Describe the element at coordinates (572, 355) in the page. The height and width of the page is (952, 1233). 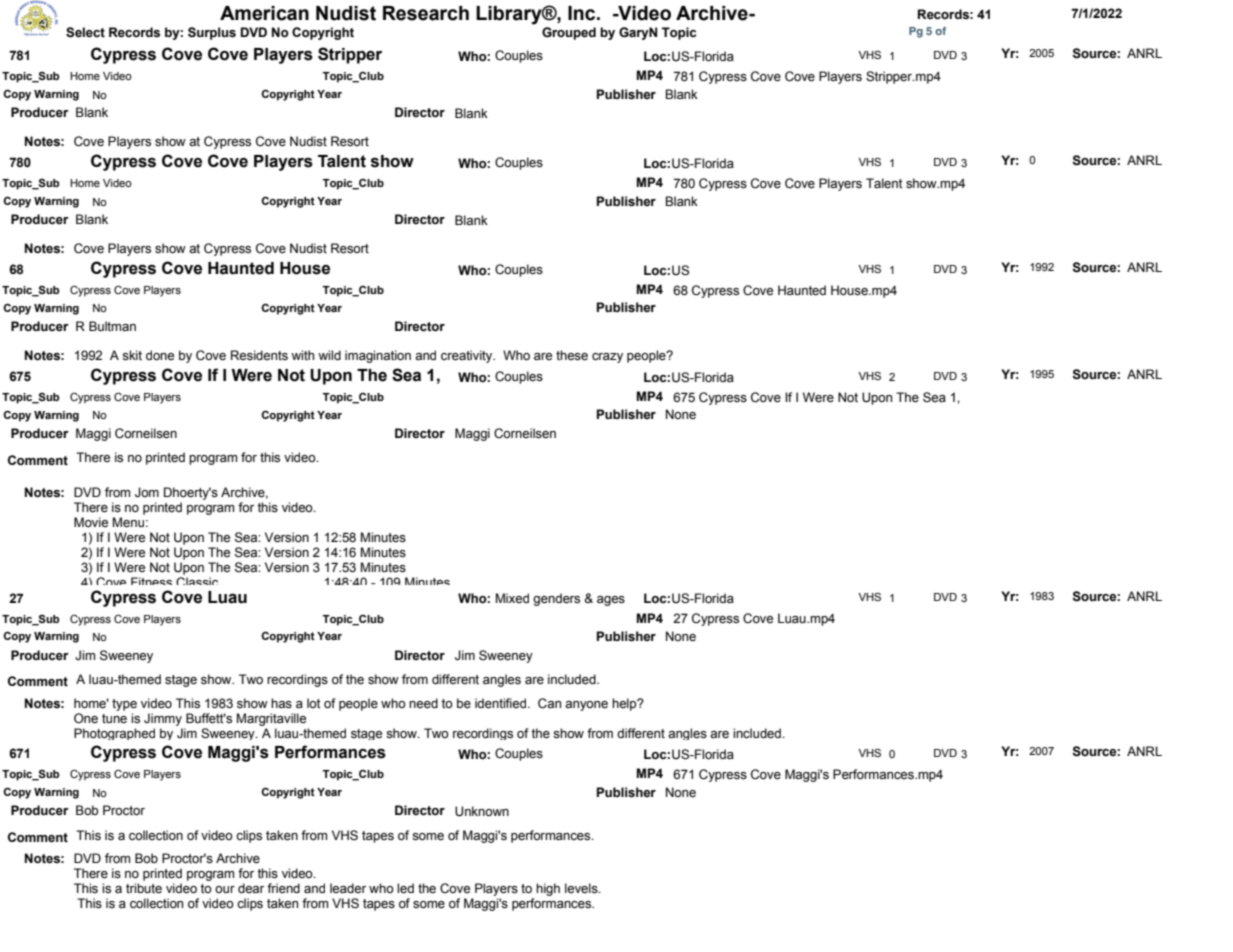
I see `these` at that location.
